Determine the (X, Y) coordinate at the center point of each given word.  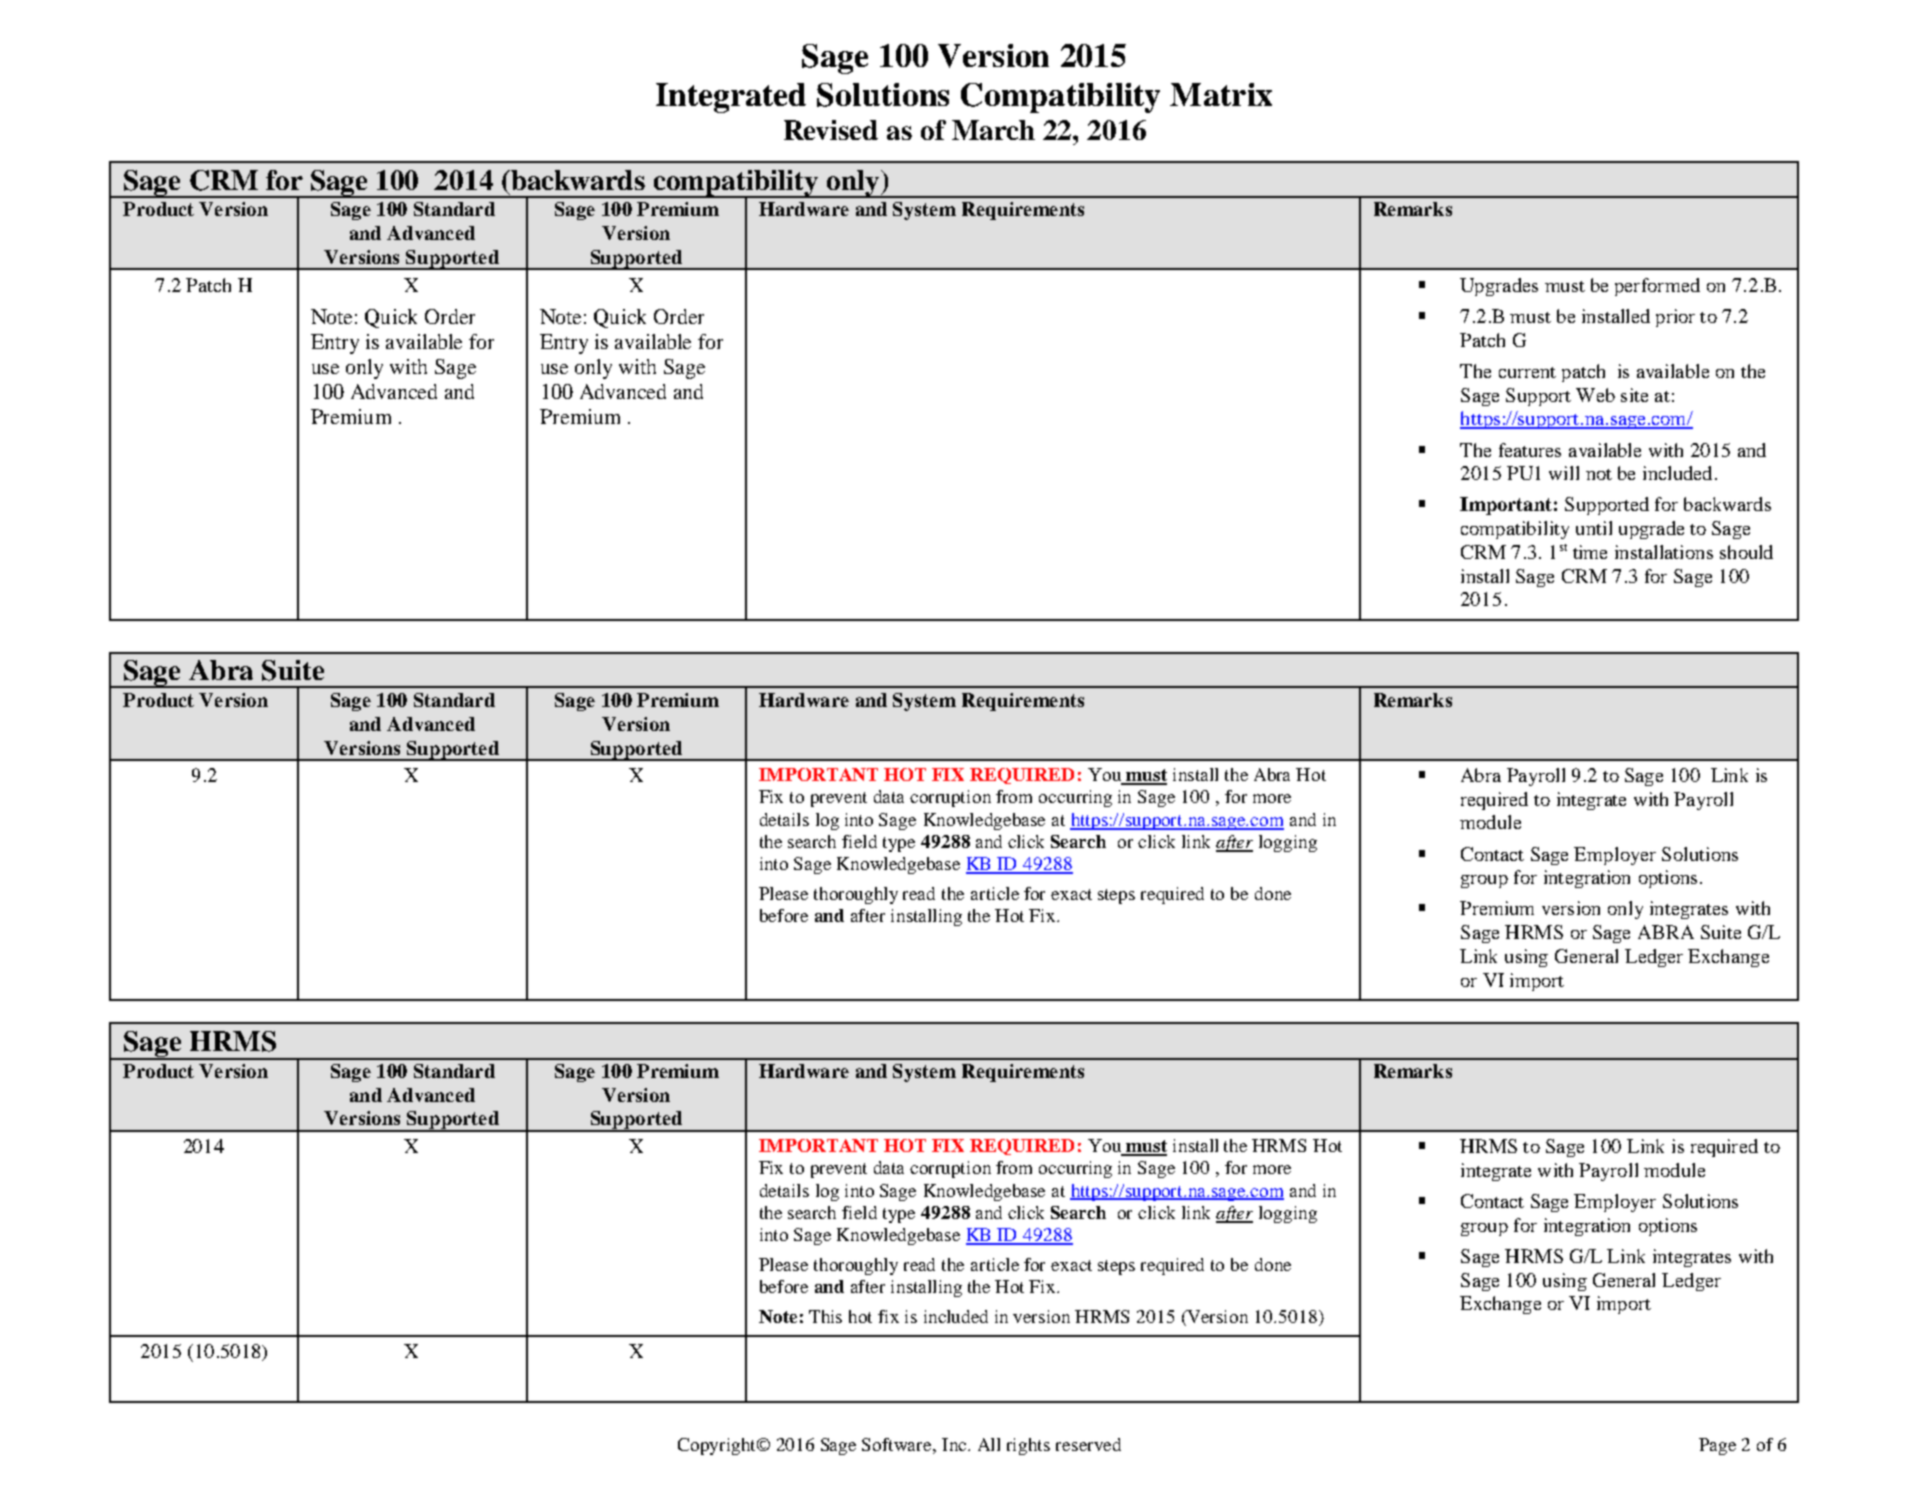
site (1634, 395)
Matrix (1221, 94)
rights (1028, 1446)
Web (1595, 395)
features (1530, 450)
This (825, 1316)
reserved (1088, 1444)
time (1590, 552)
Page (1717, 1446)
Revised (831, 130)
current (1527, 372)
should (1746, 552)
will (1564, 473)
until (1594, 528)
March (993, 130)
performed (1657, 287)
